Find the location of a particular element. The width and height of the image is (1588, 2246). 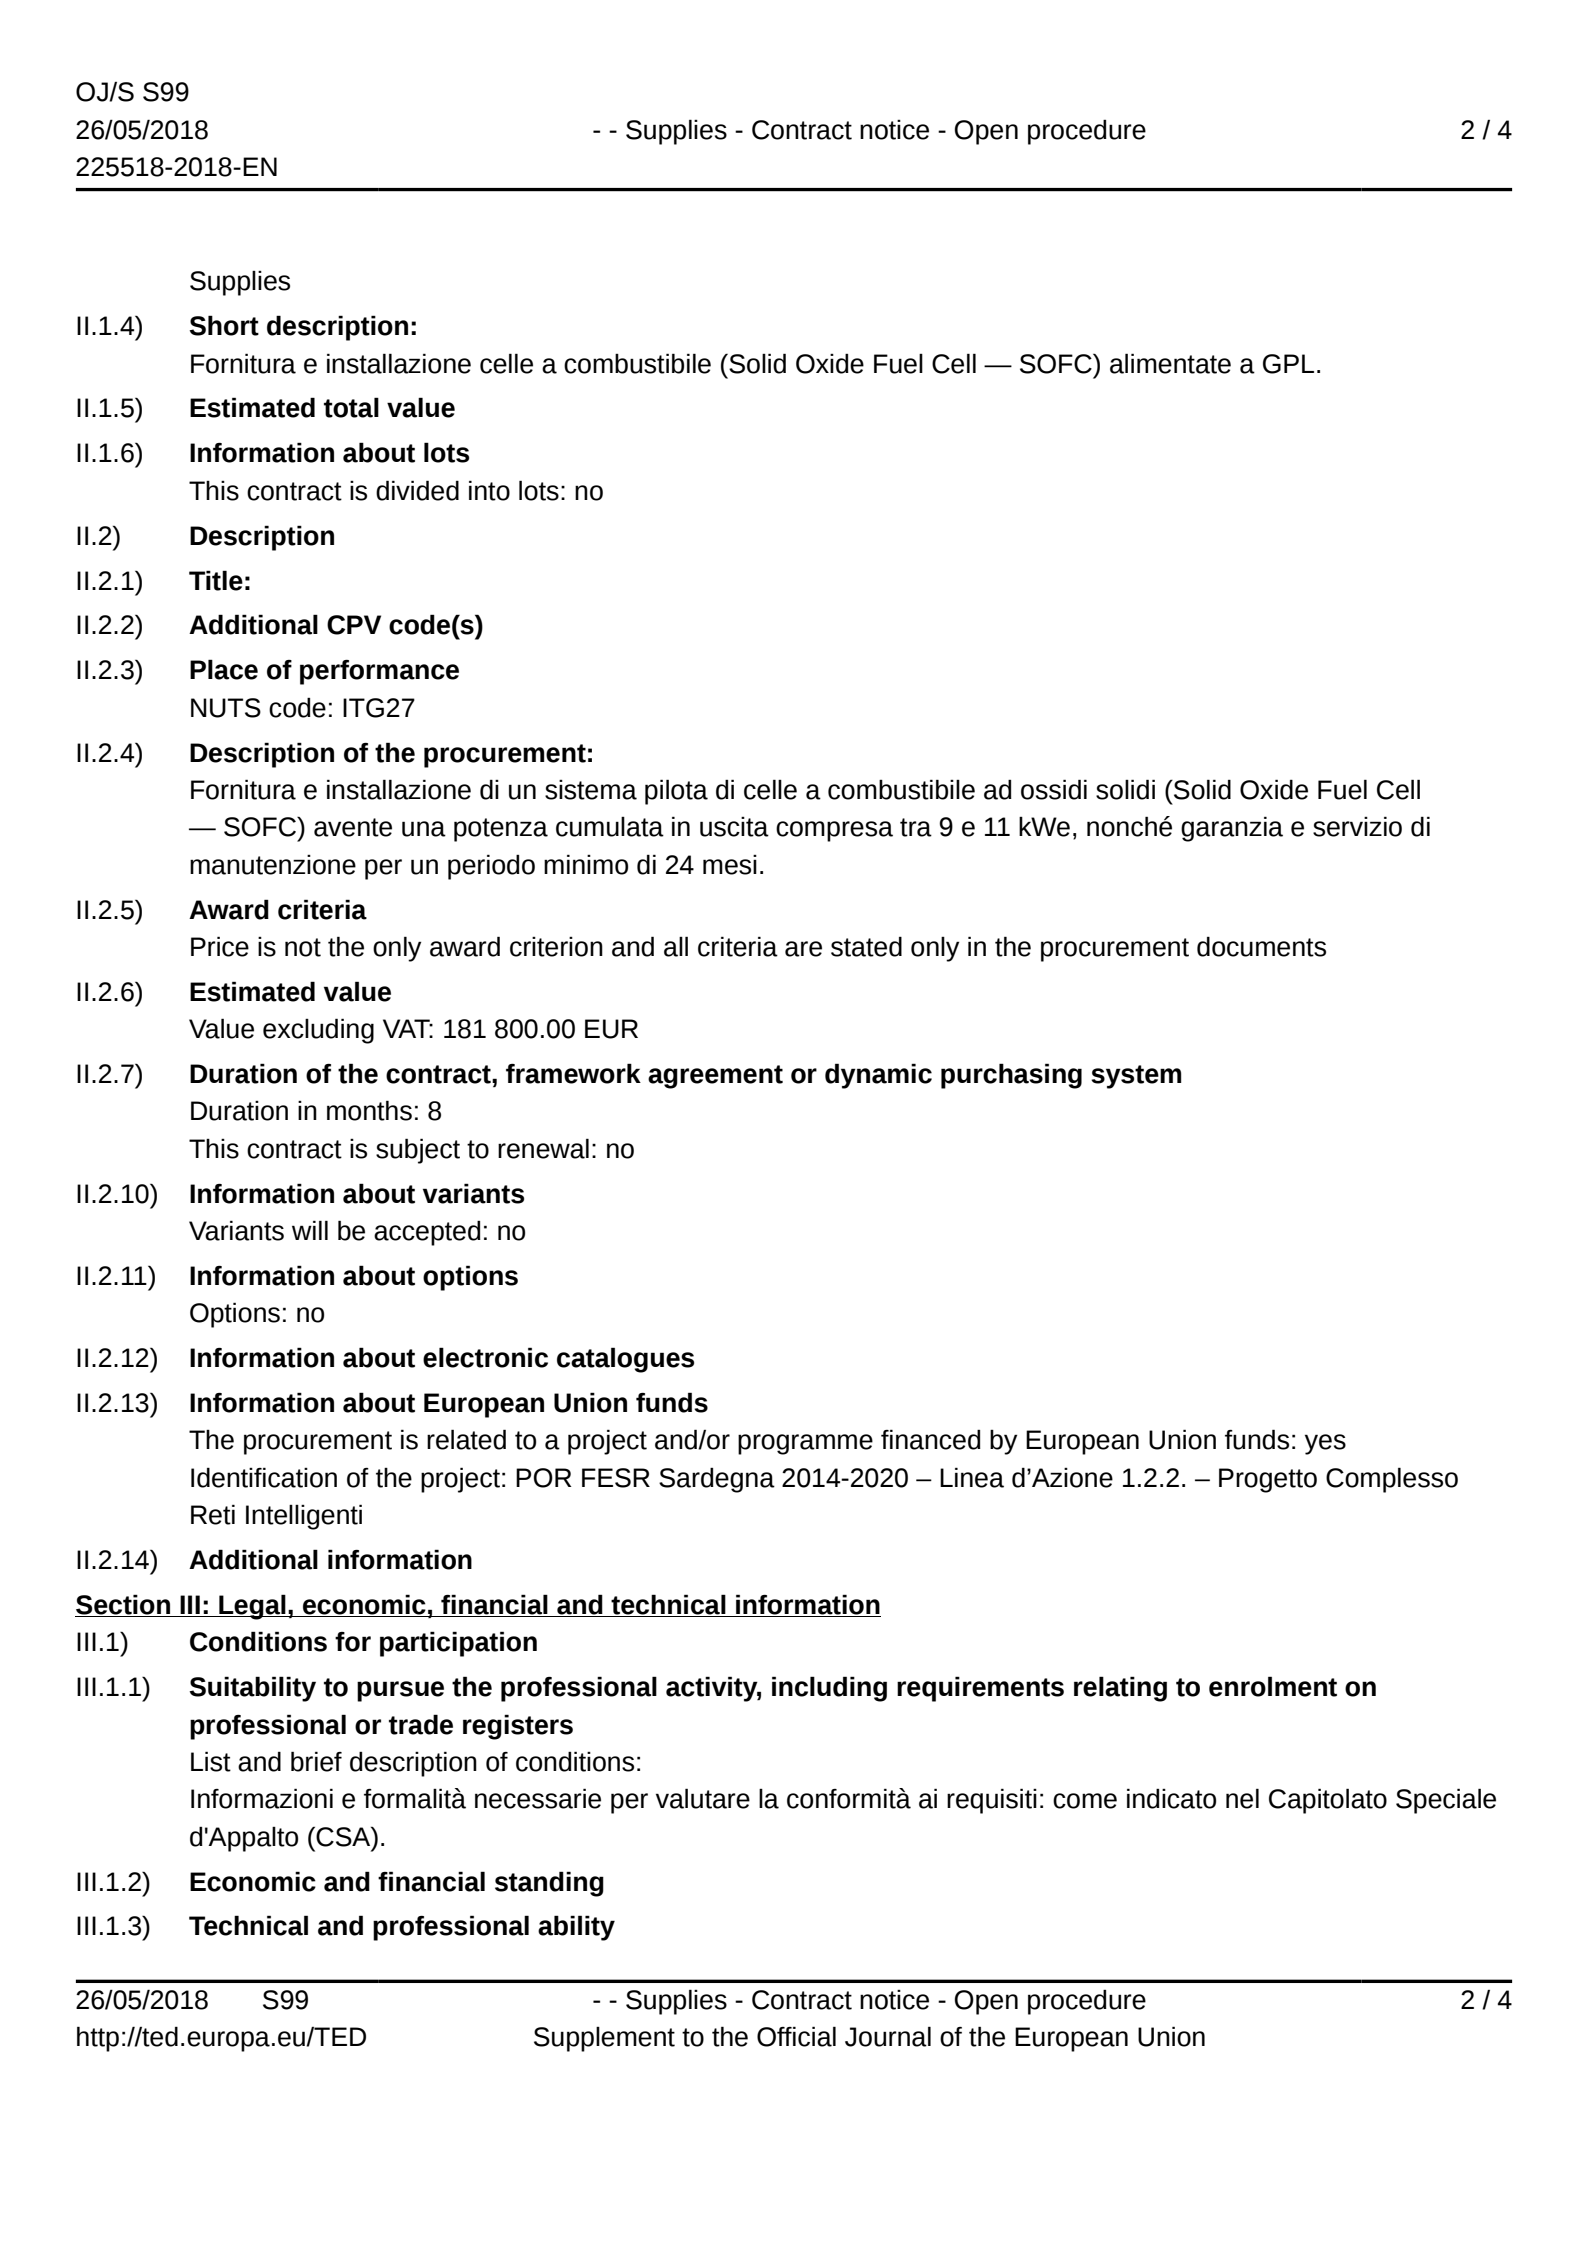

Price is located at coordinates (220, 946).
